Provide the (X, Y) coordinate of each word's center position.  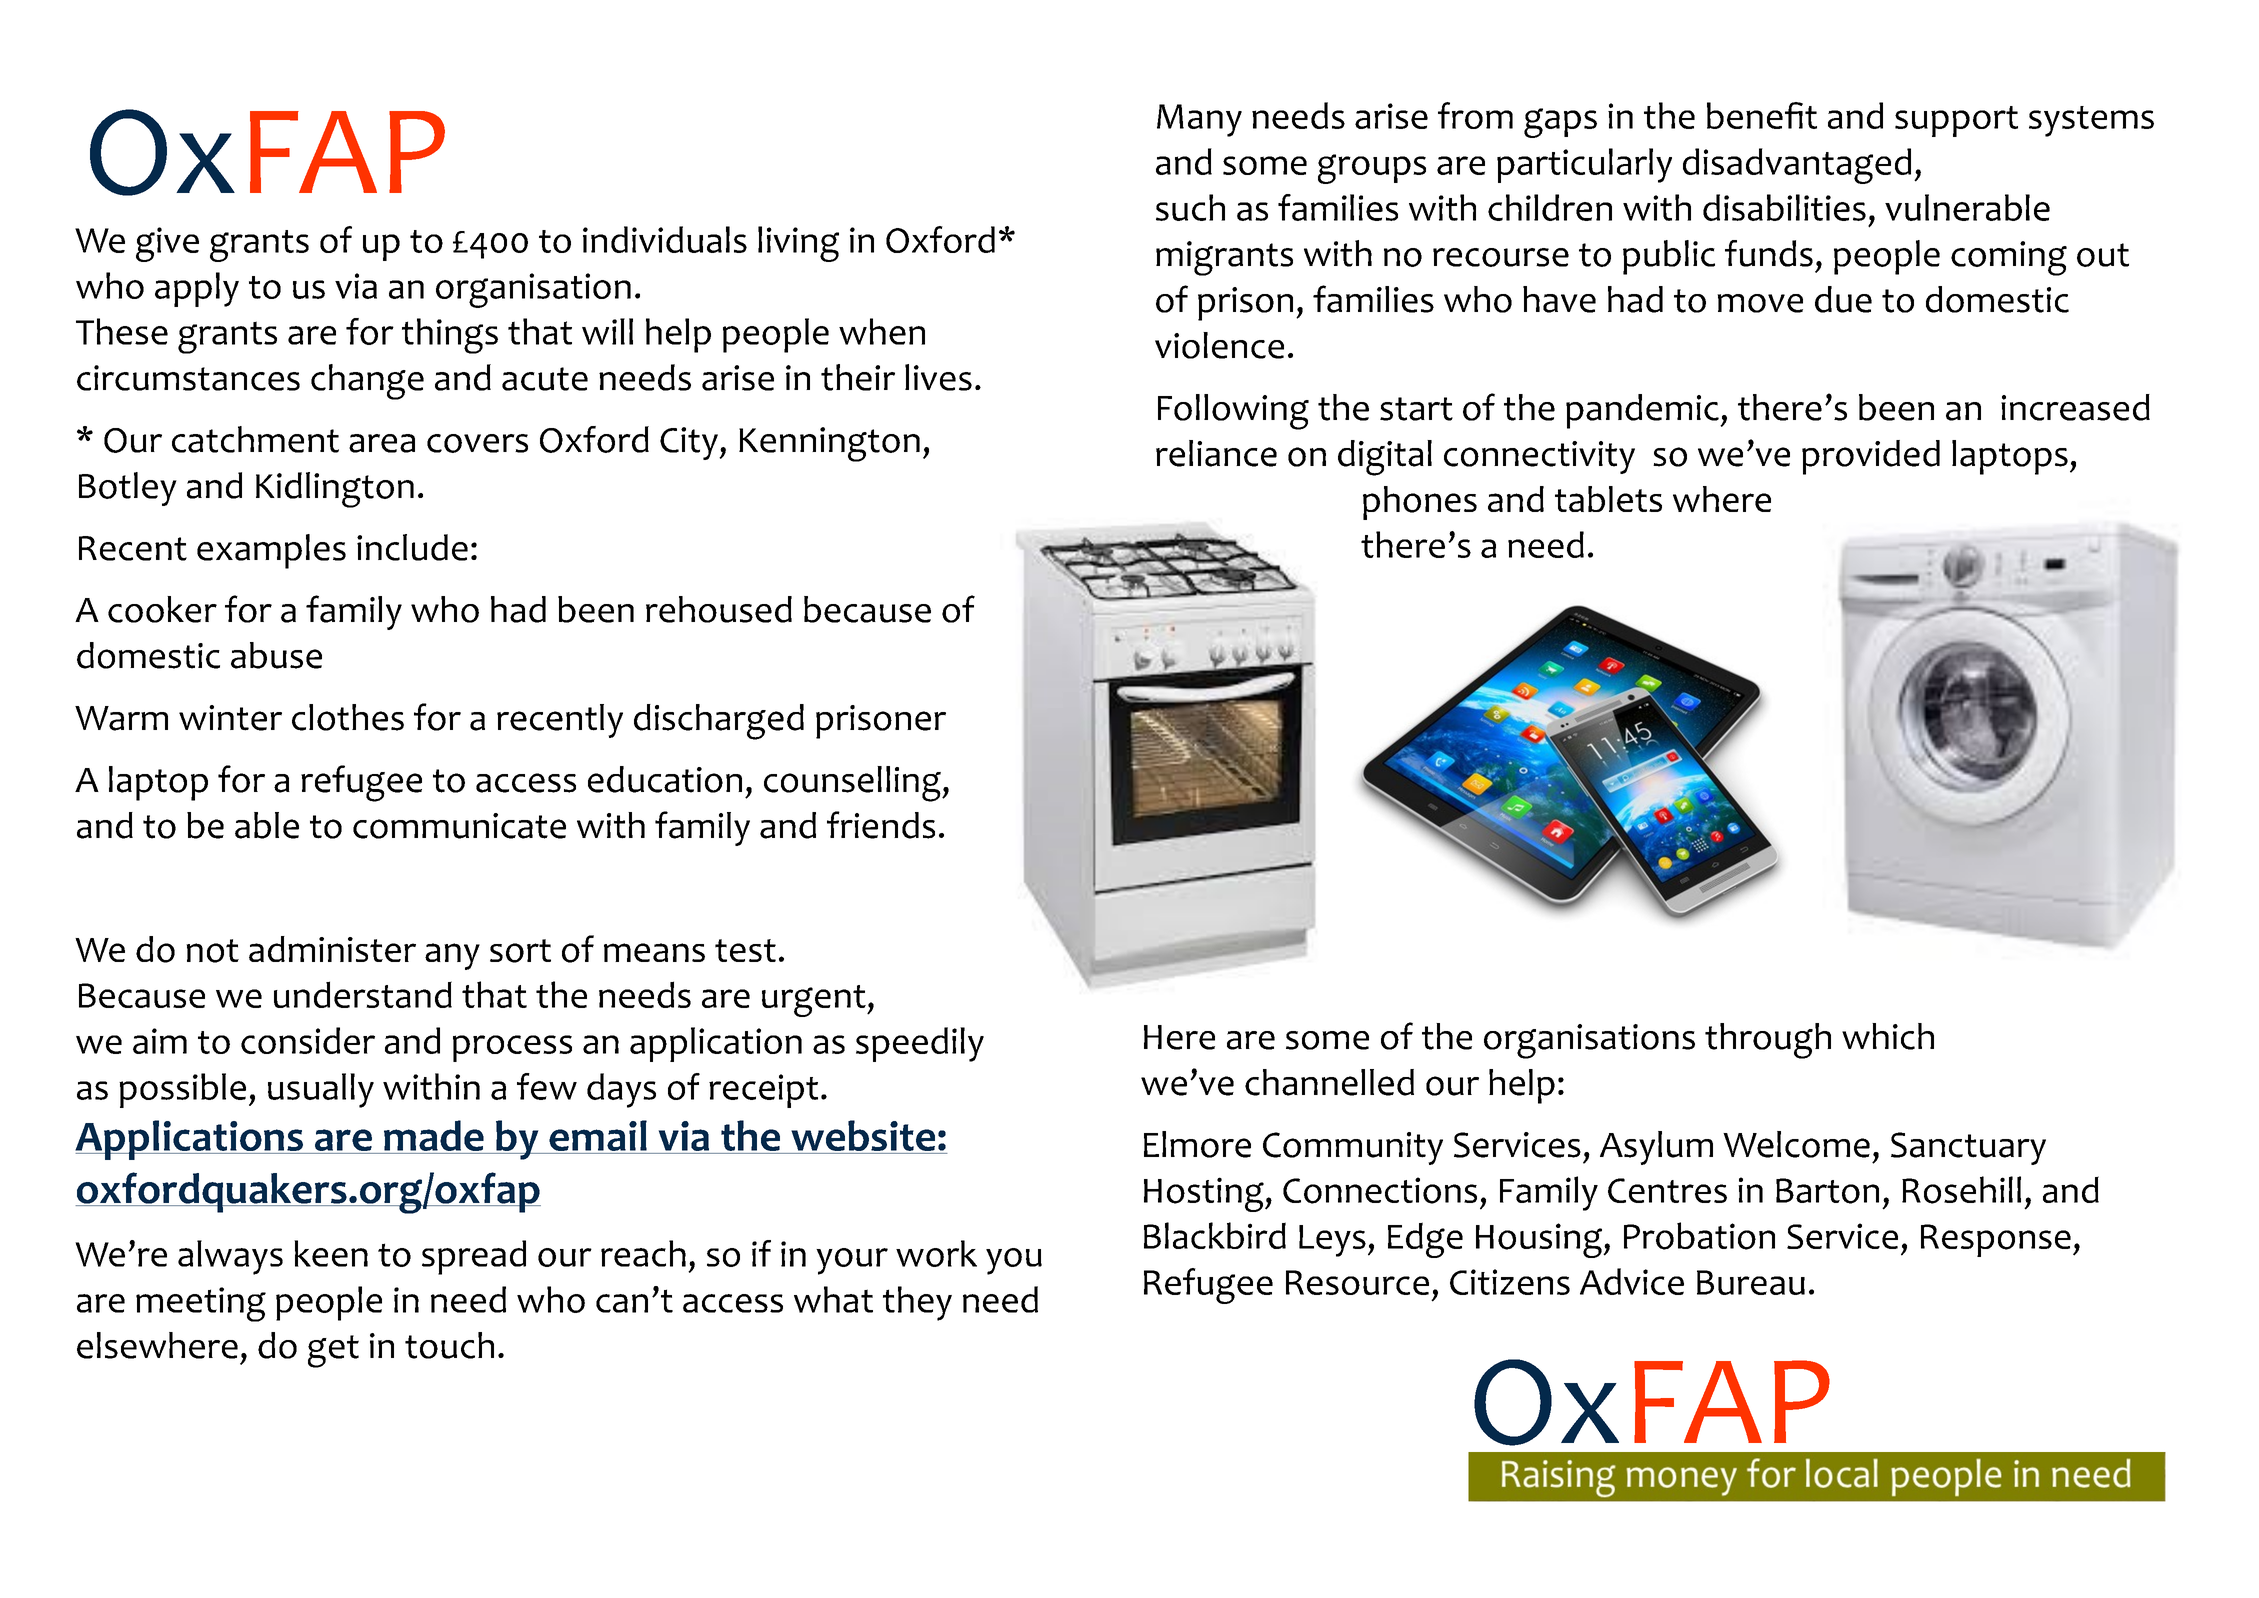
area (382, 443)
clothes (348, 717)
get (333, 1351)
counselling (853, 784)
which (1888, 1036)
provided (1871, 457)
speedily (920, 1044)
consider (308, 1040)
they (917, 1303)
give (167, 244)
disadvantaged (1797, 166)
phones (1420, 503)
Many (1199, 120)
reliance (1216, 453)
